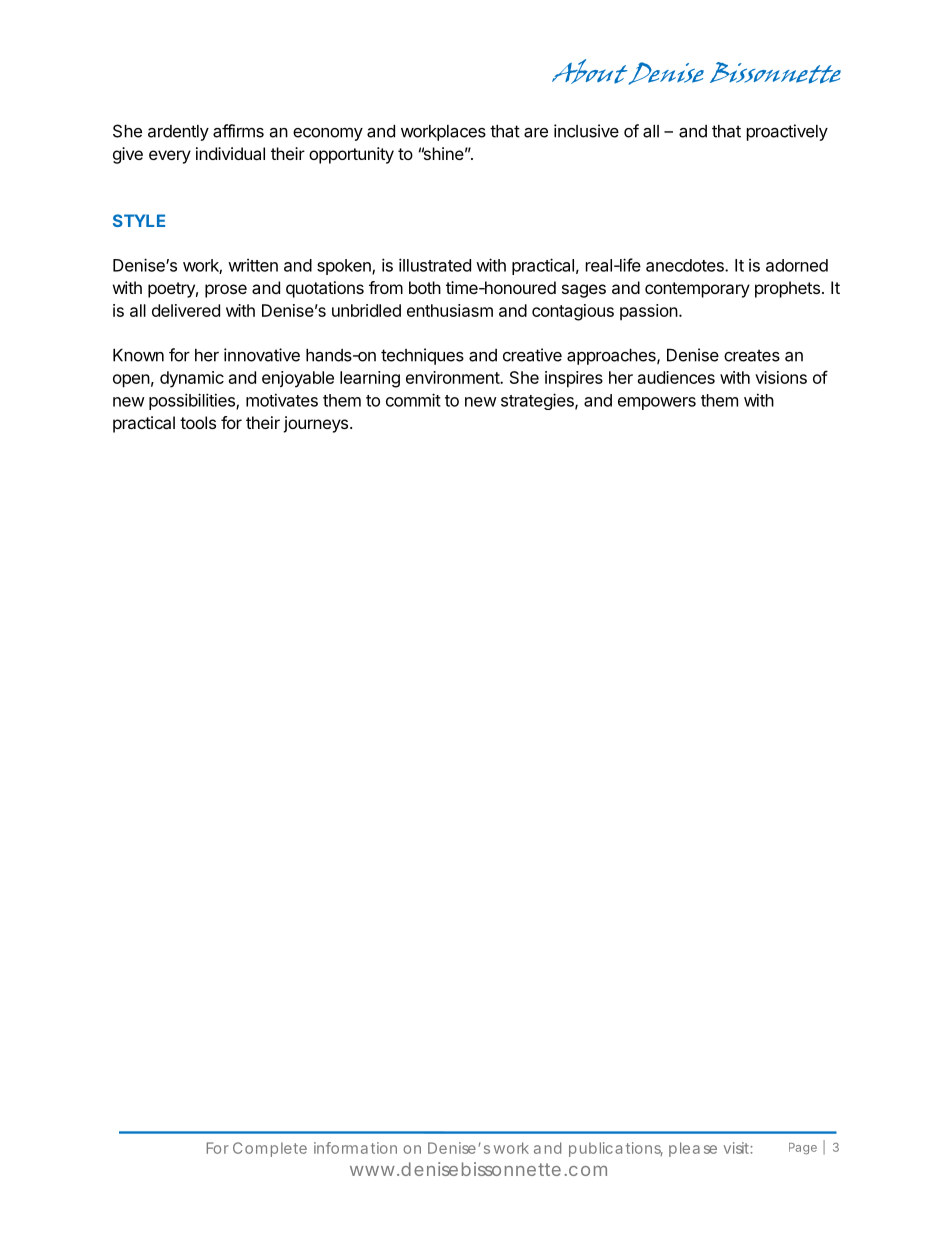  I want to click on publications, so click(616, 1149).
